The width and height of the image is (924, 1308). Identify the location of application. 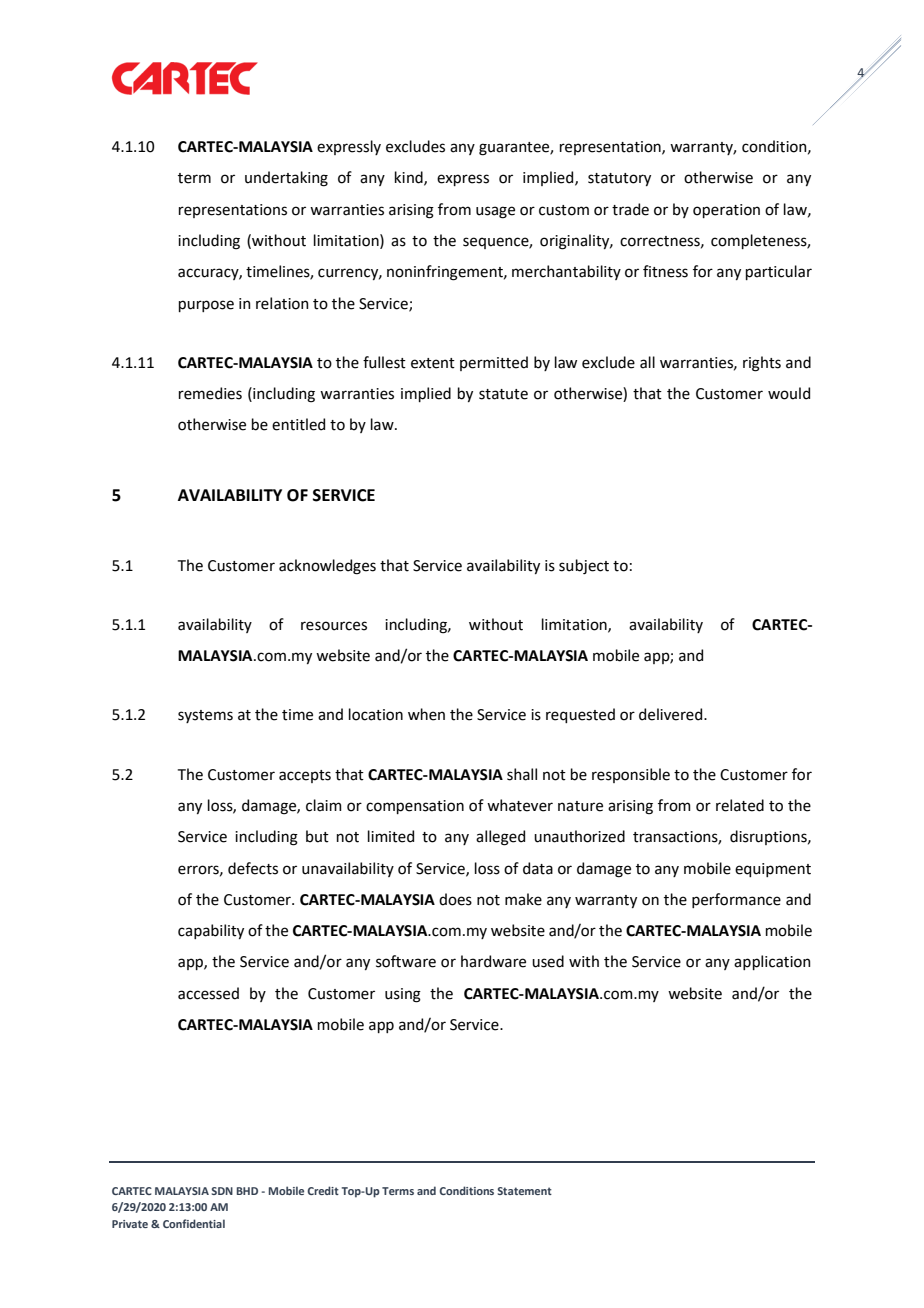
(772, 962).
